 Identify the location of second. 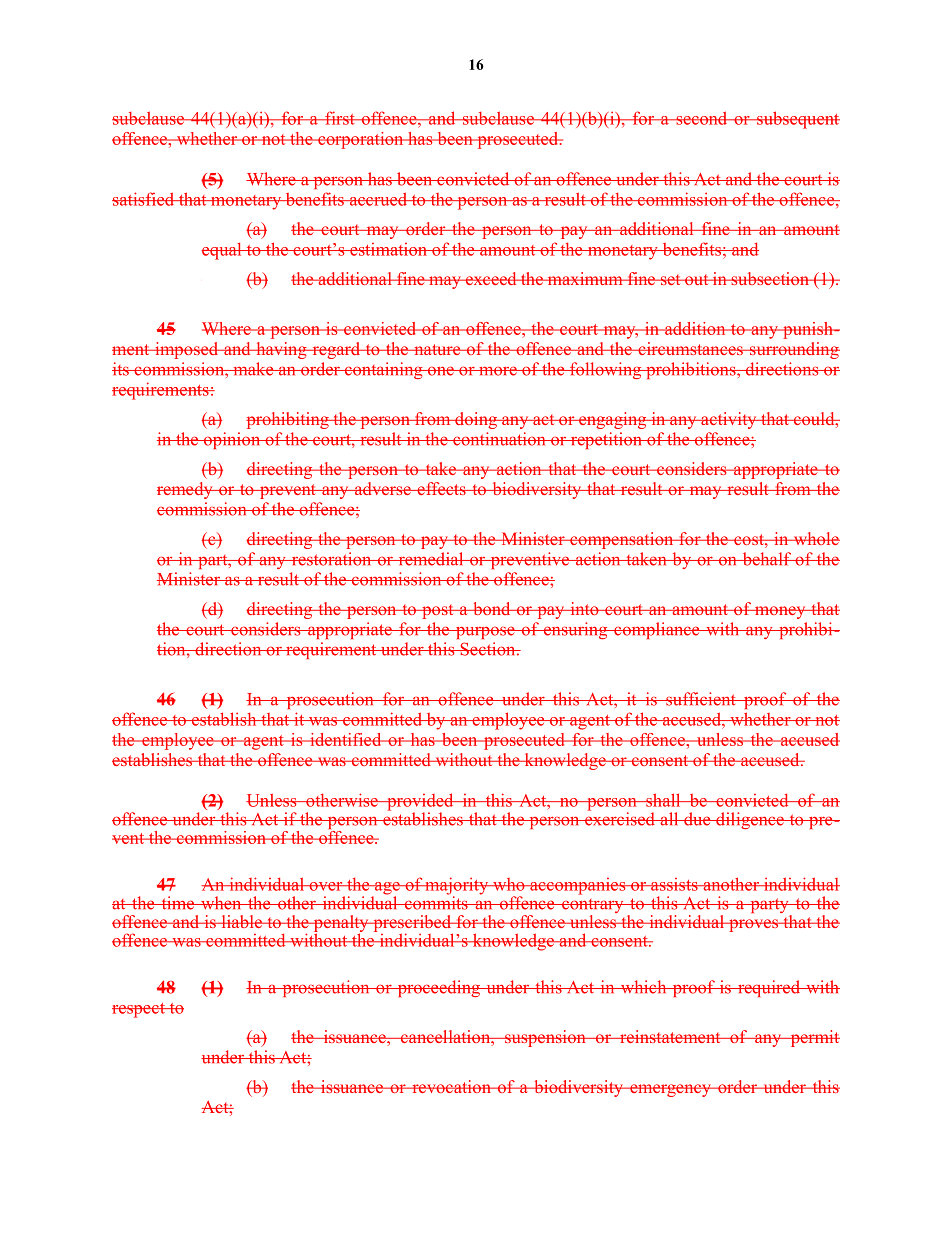
(702, 118).
